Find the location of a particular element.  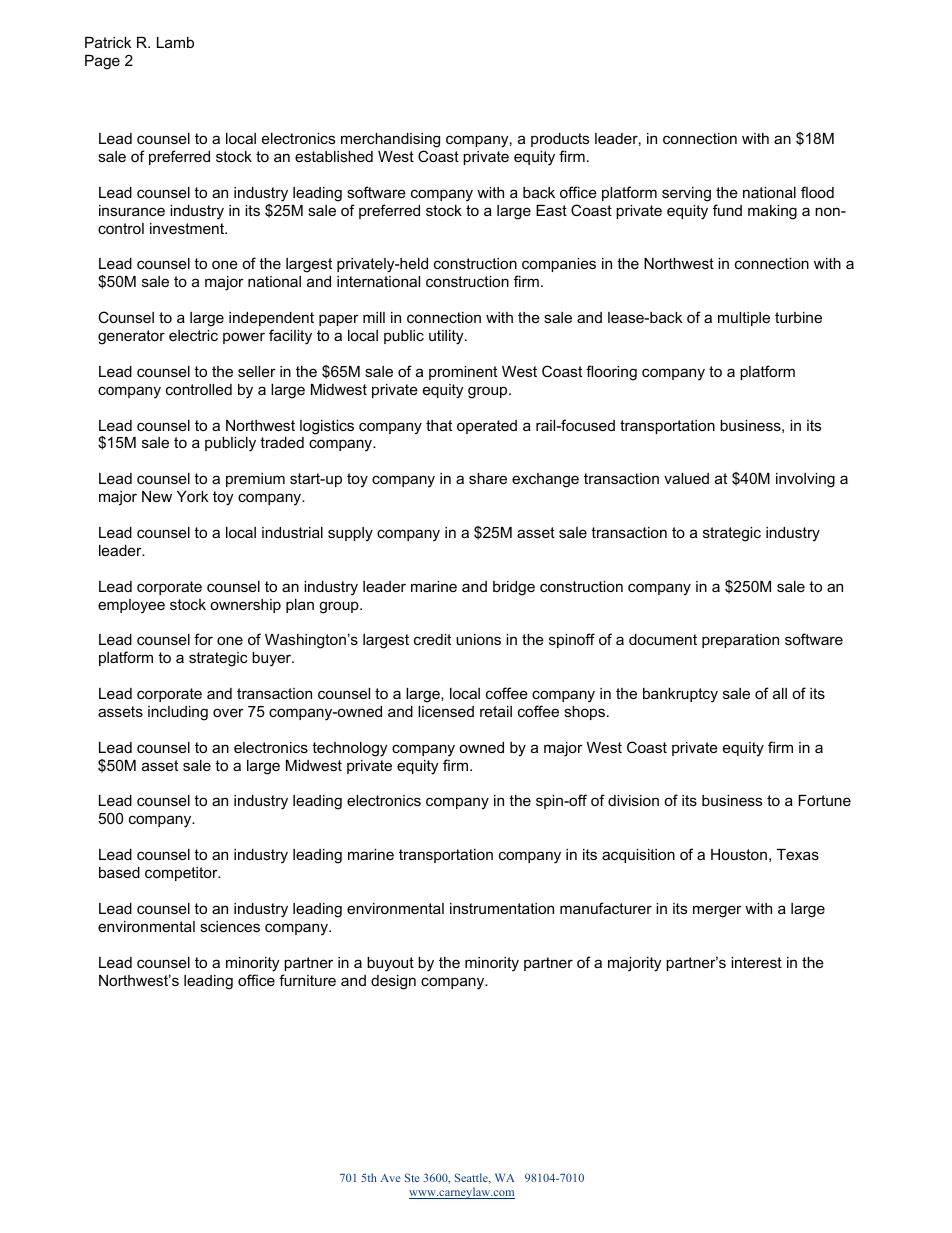

merchandising is located at coordinates (390, 140).
